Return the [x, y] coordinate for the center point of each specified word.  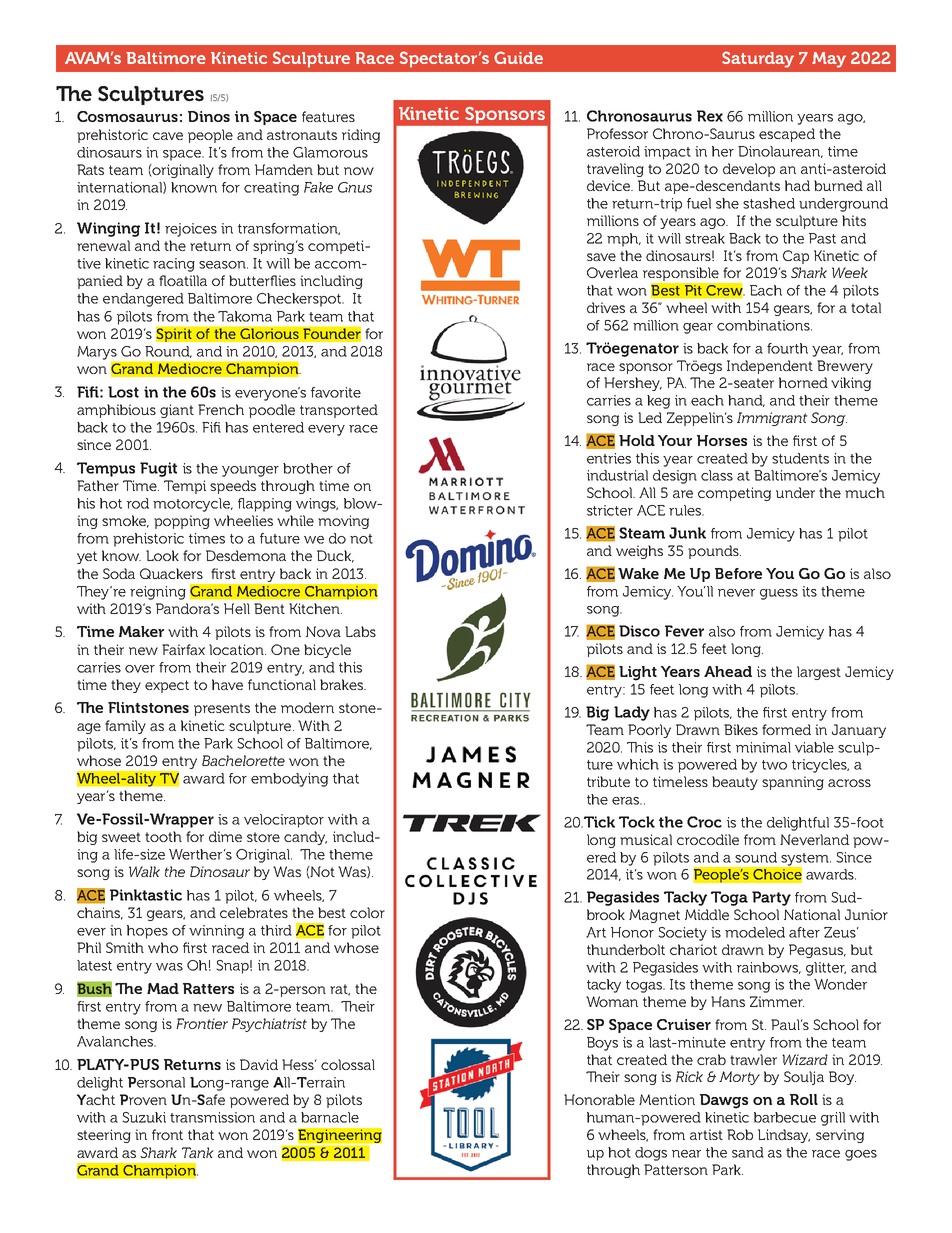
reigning [158, 593]
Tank [198, 1152]
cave [168, 136]
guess [779, 594]
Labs [360, 631]
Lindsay [784, 1136]
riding [361, 136]
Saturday [758, 59]
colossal [348, 1064]
